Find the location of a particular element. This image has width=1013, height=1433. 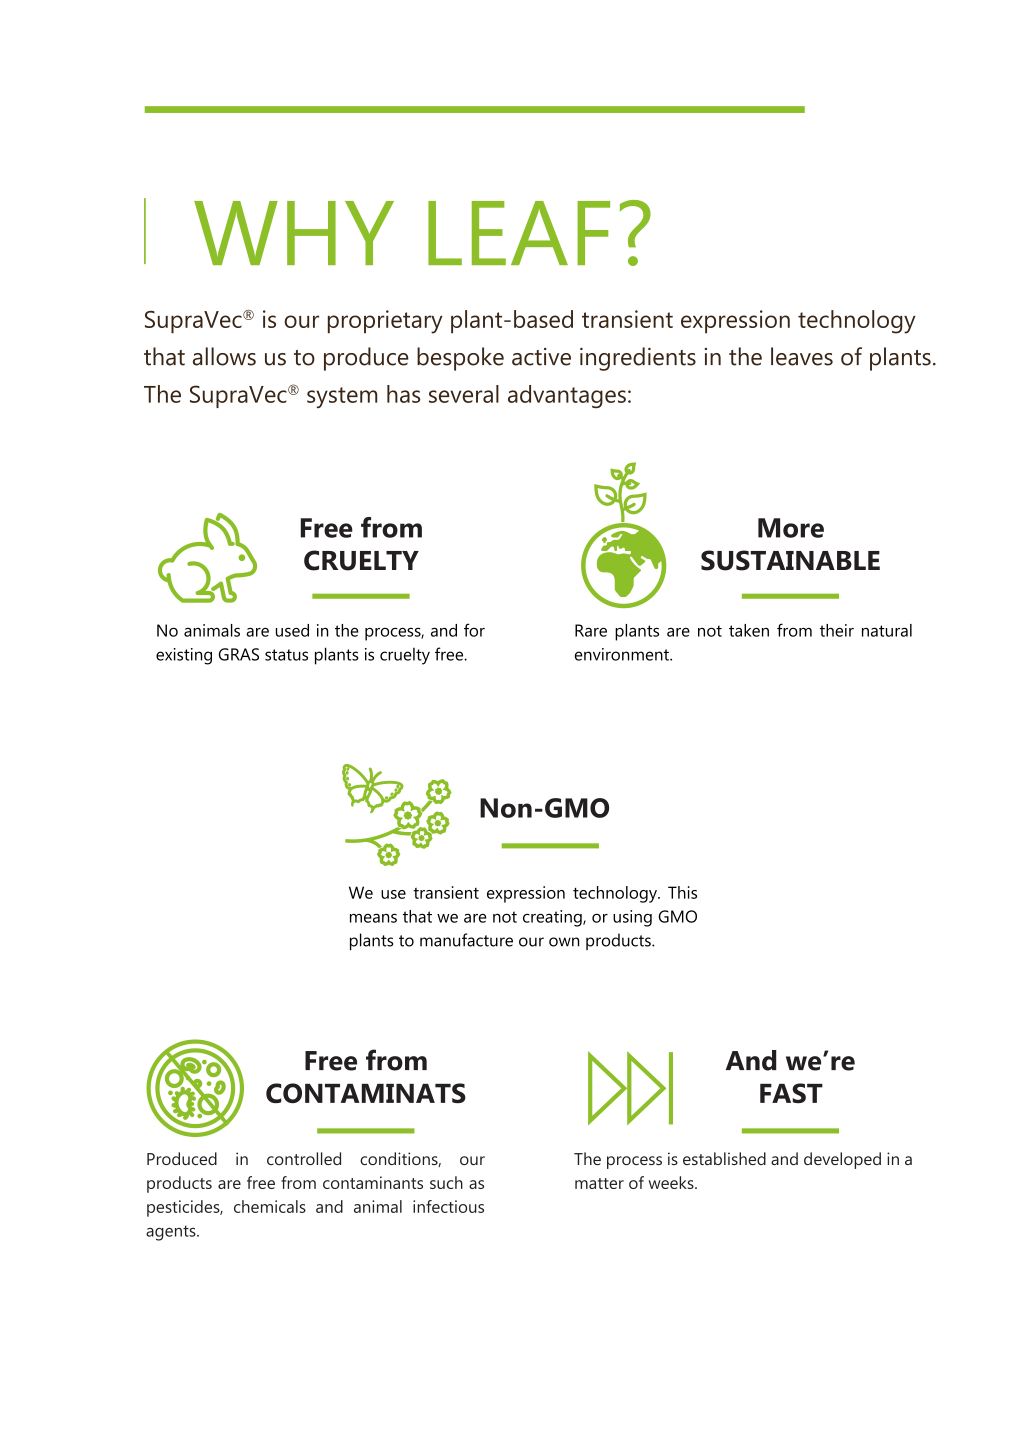

their is located at coordinates (837, 630).
